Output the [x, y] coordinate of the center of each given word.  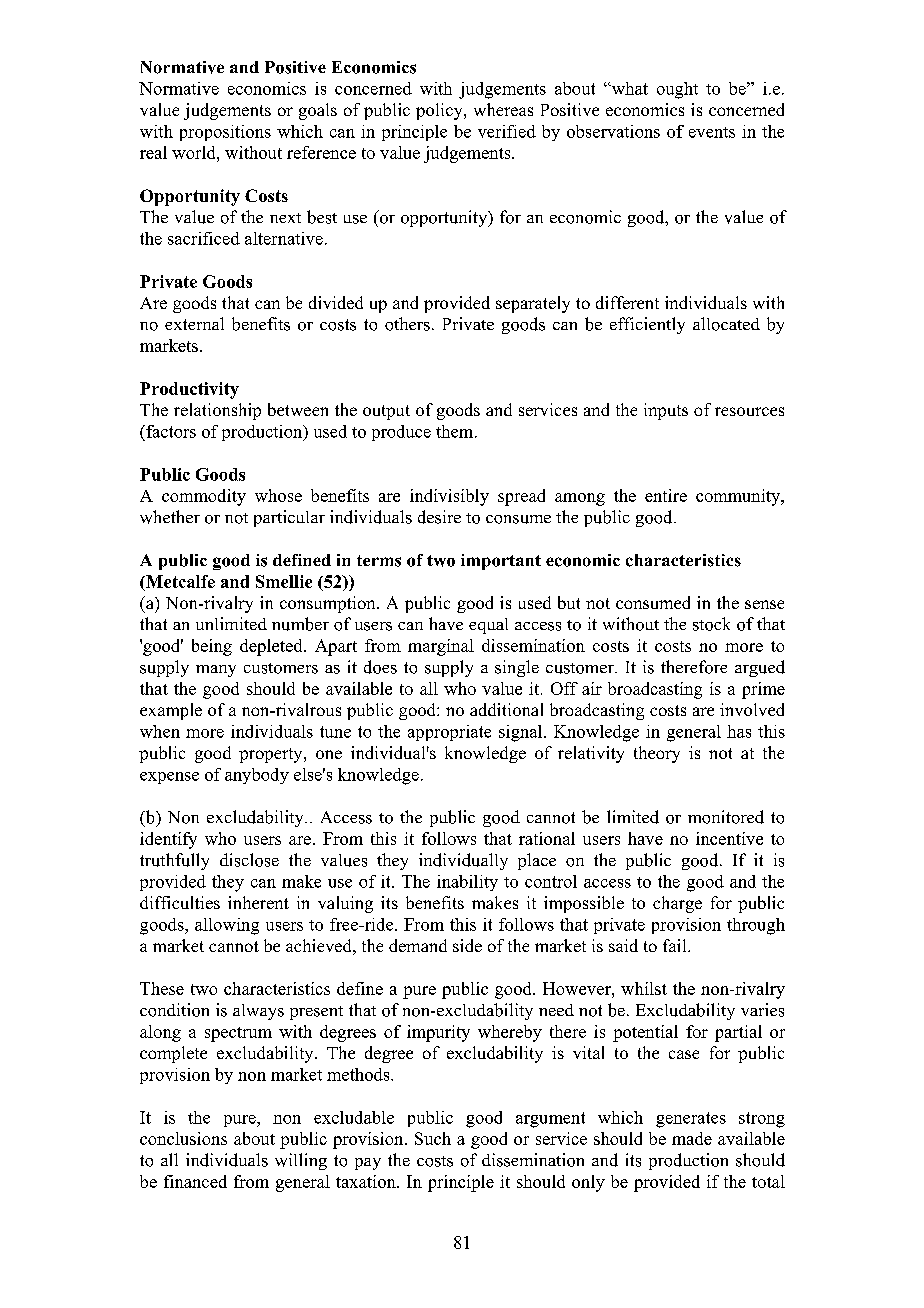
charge [677, 904]
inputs [666, 411]
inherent [258, 902]
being [212, 647]
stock [711, 624]
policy [440, 111]
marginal [441, 647]
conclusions [183, 1138]
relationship [217, 411]
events [712, 132]
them [456, 431]
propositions [225, 133]
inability [467, 883]
